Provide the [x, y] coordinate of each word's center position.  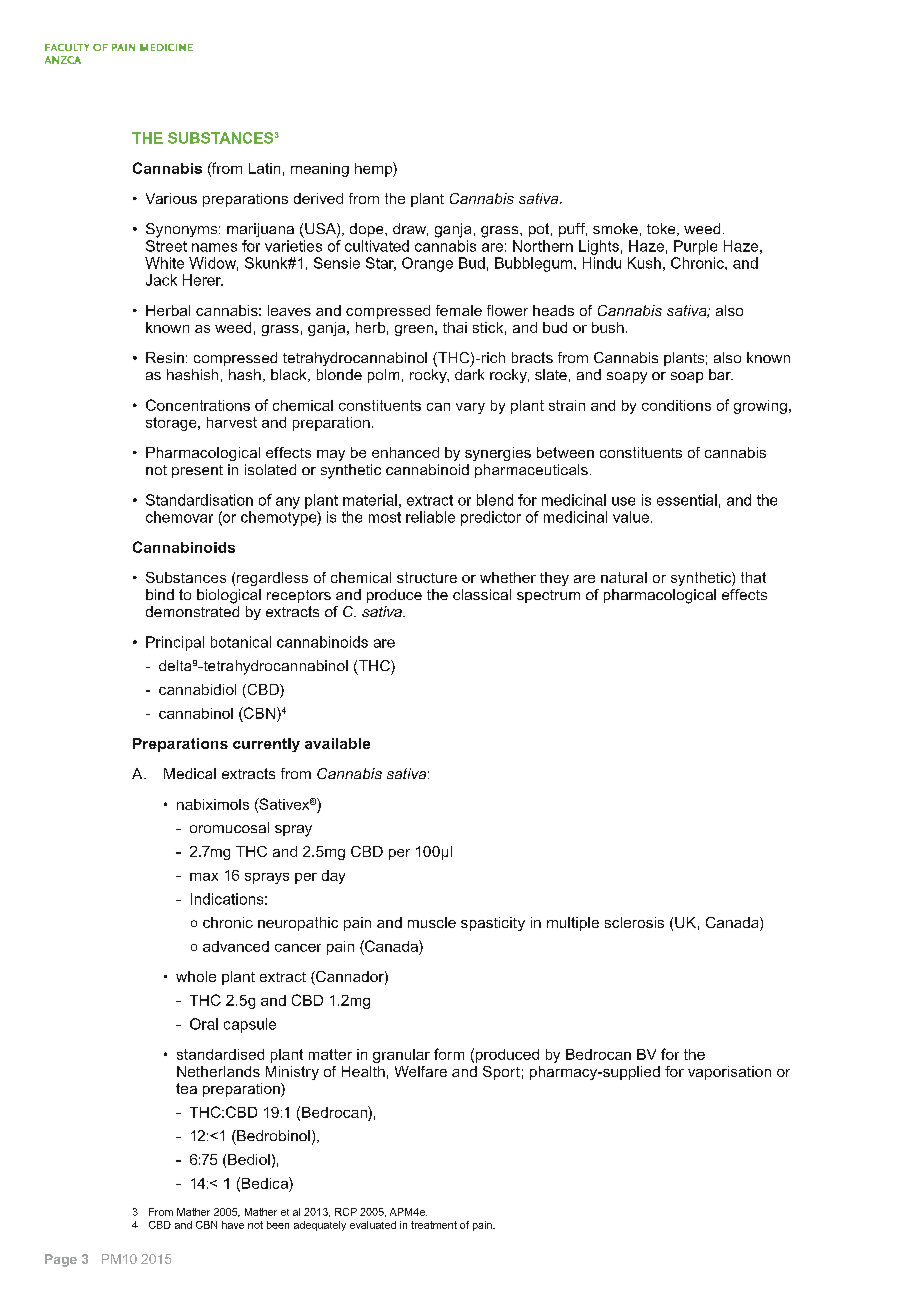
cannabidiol [197, 689]
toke [662, 229]
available [337, 743]
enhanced [405, 452]
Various [171, 198]
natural [624, 577]
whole [196, 976]
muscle [432, 922]
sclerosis [634, 922]
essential [687, 500]
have [233, 1225]
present [197, 471]
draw [410, 229]
